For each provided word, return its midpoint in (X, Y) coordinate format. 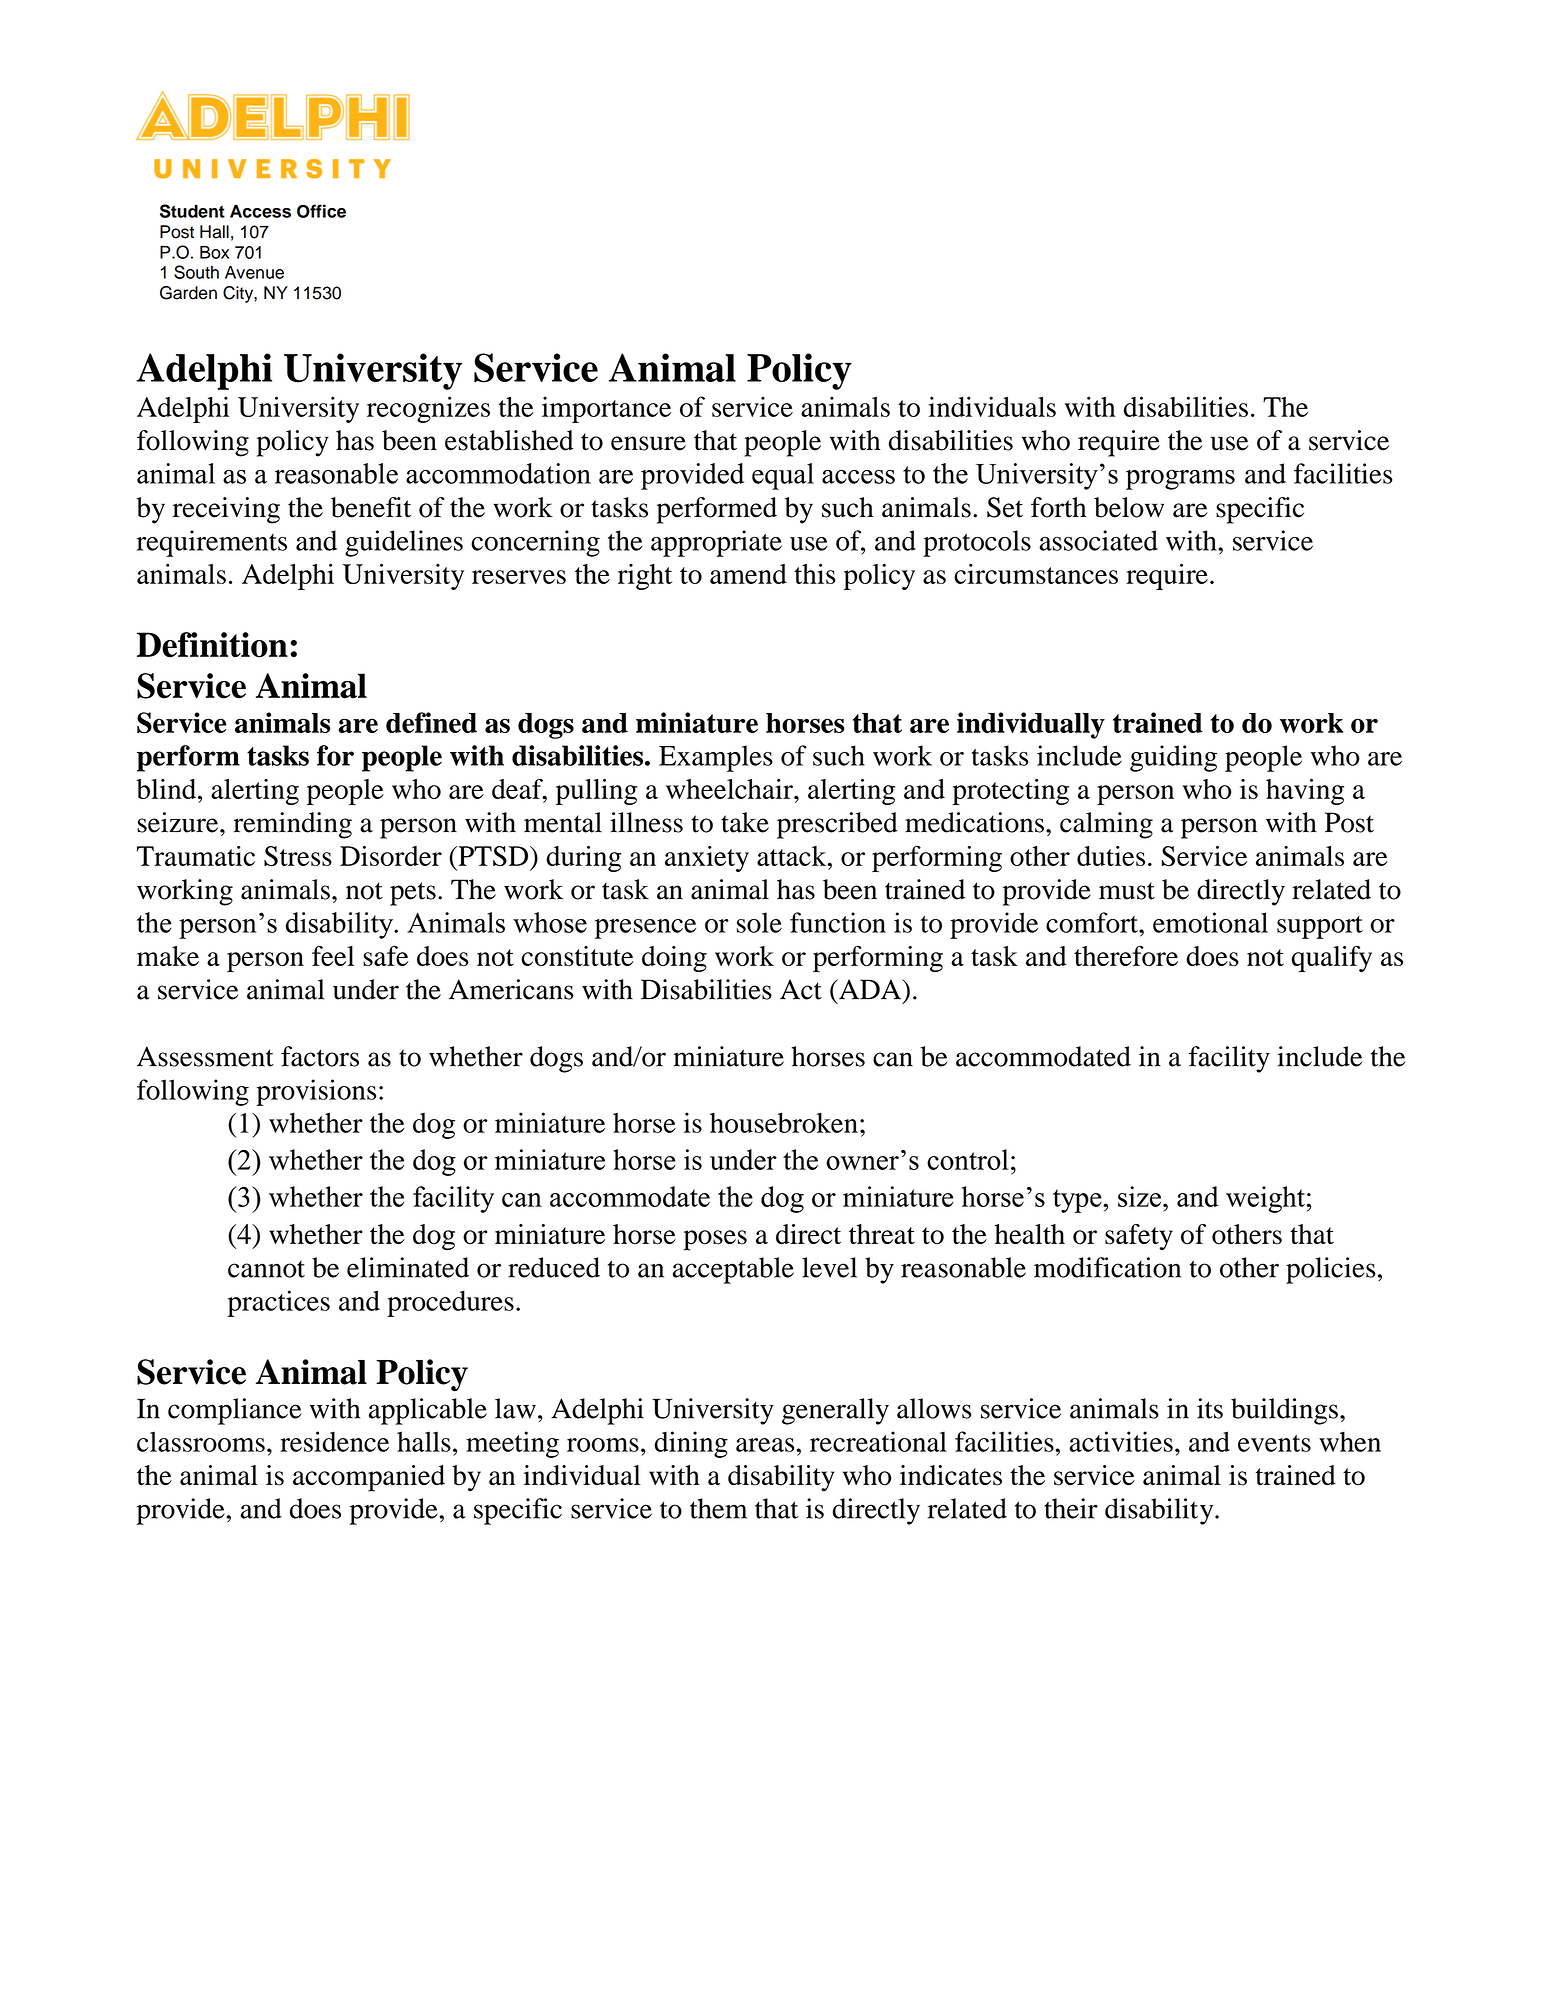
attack (793, 856)
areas (766, 1445)
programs (1180, 480)
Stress (298, 856)
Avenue (254, 272)
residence (334, 1441)
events (1274, 1443)
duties (1111, 856)
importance (606, 409)
